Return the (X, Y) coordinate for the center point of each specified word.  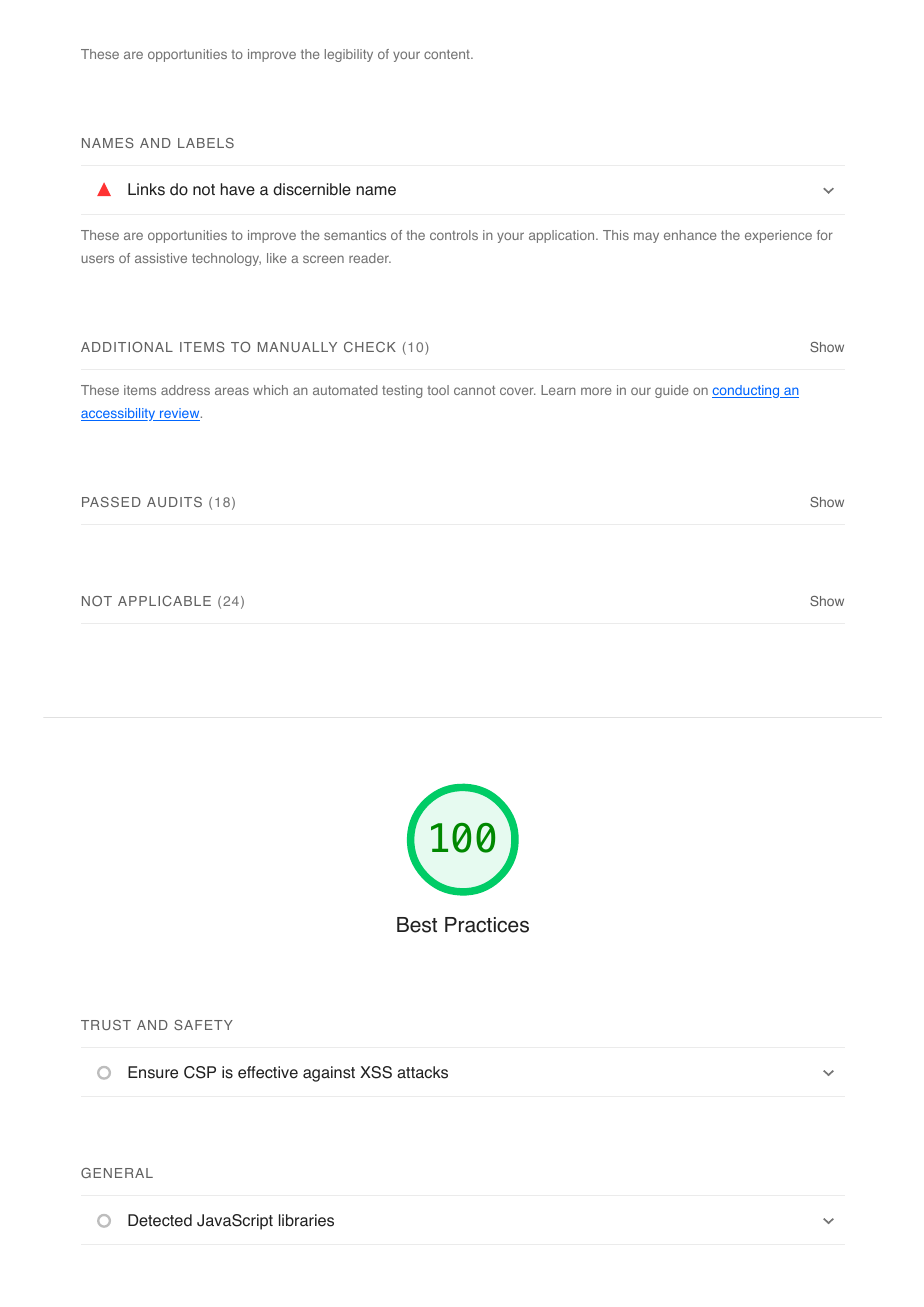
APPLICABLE (164, 601)
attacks (422, 1072)
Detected (160, 1220)
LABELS (206, 143)
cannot (474, 390)
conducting (747, 391)
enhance (690, 235)
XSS (376, 1072)
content (448, 54)
